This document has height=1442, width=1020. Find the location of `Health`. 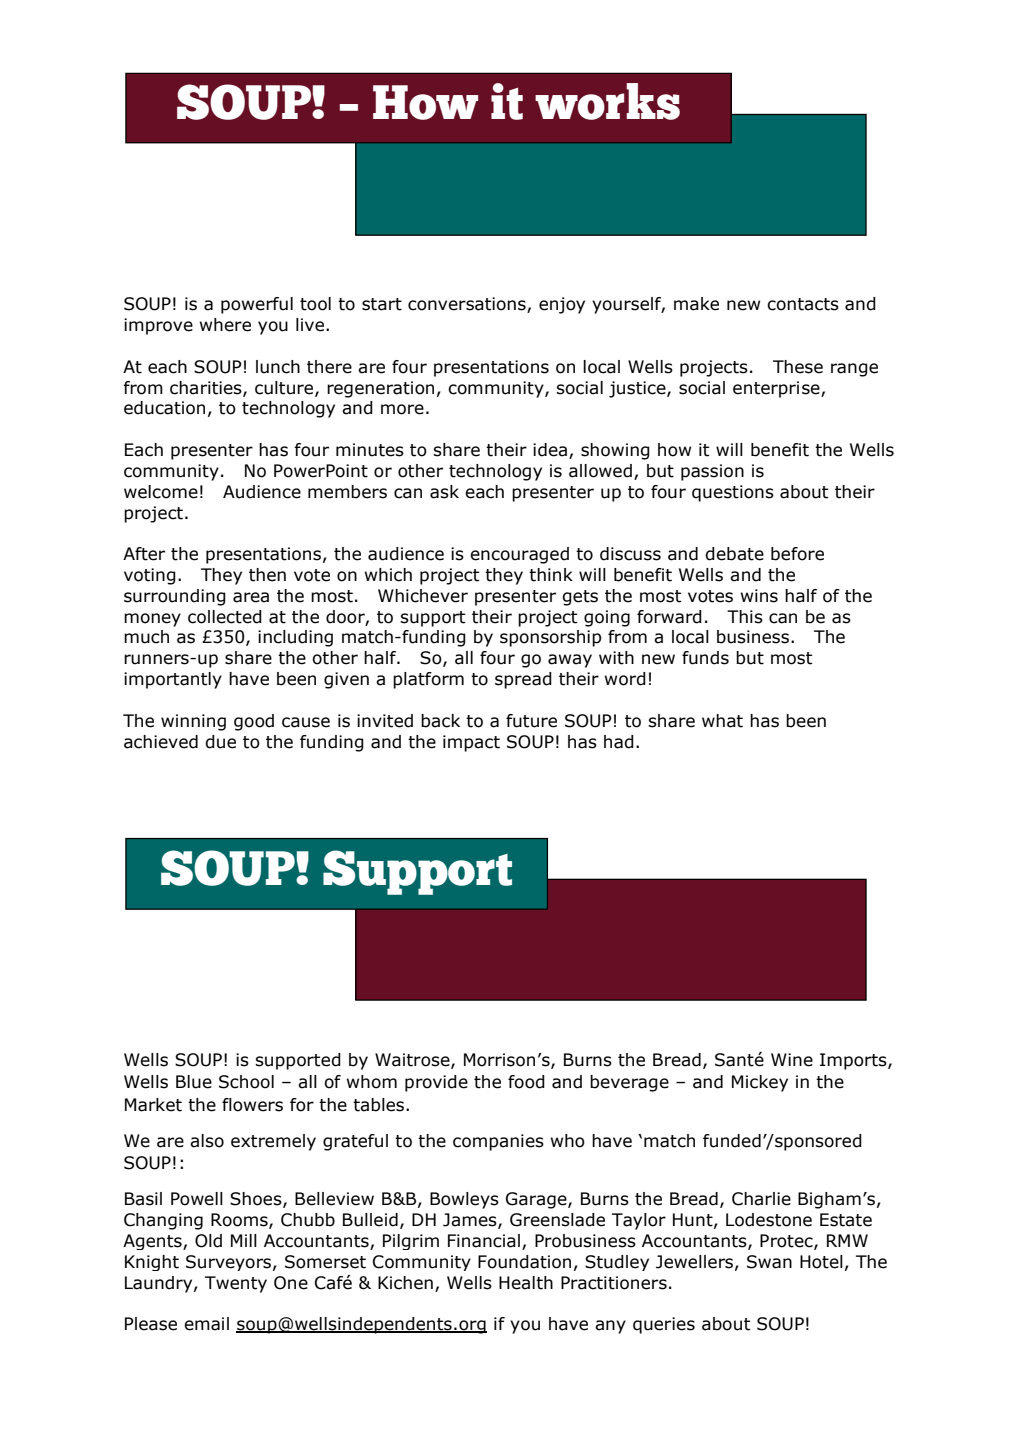

Health is located at coordinates (526, 1283).
